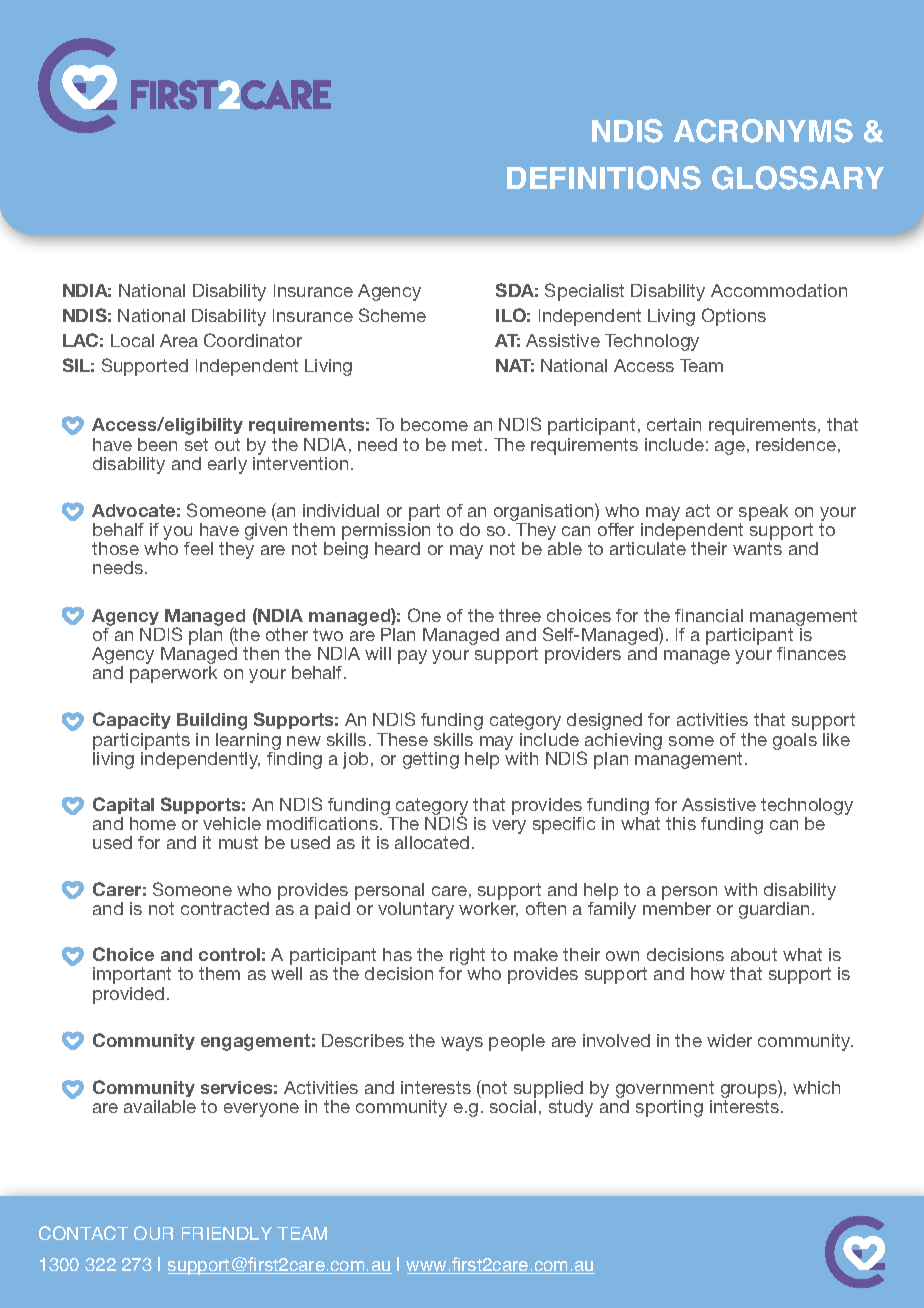 The height and width of the image is (1308, 924). What do you see at coordinates (412, 657) in the image?
I see `pay` at bounding box center [412, 657].
